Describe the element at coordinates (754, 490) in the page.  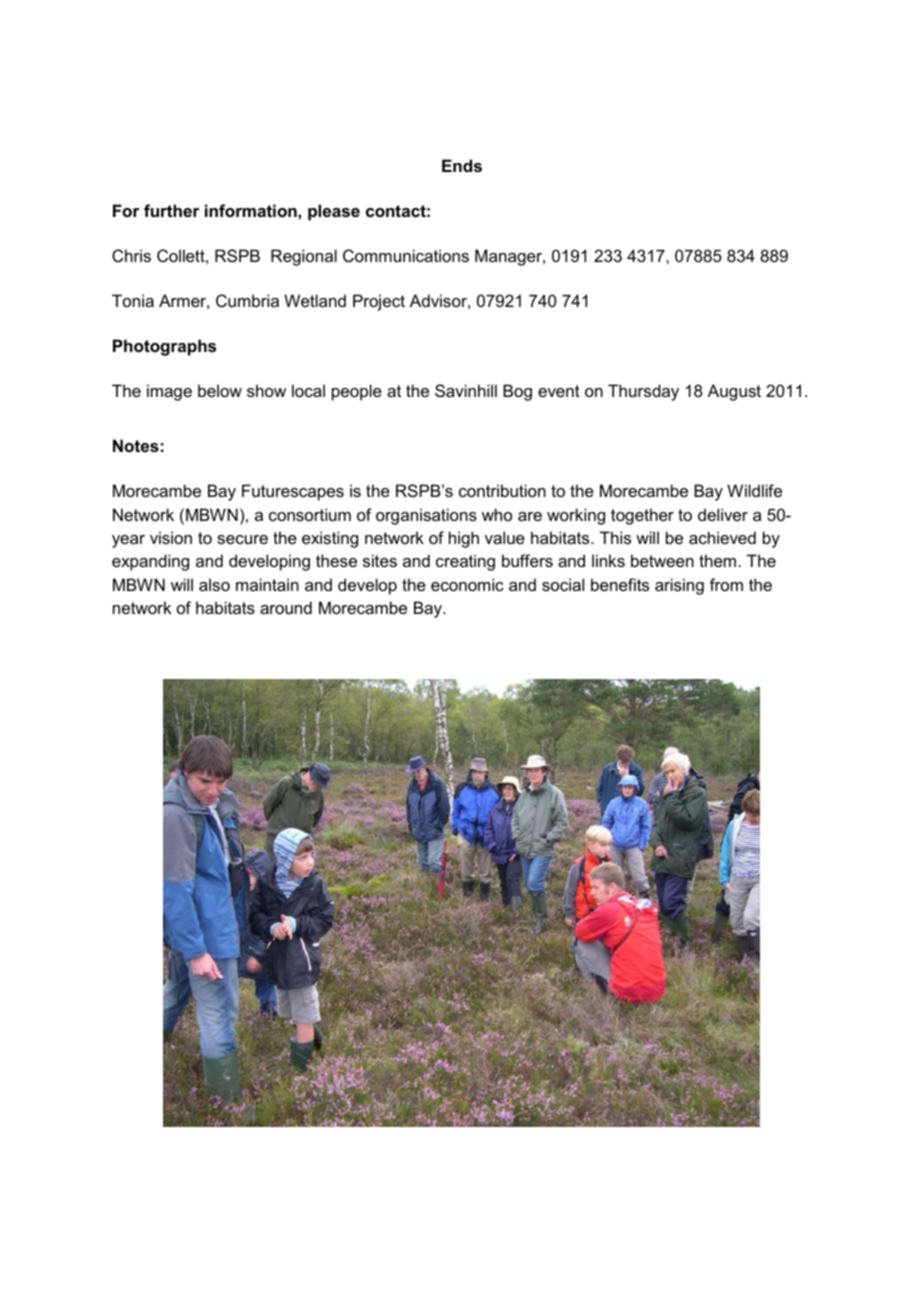
I see `Wildlife` at that location.
